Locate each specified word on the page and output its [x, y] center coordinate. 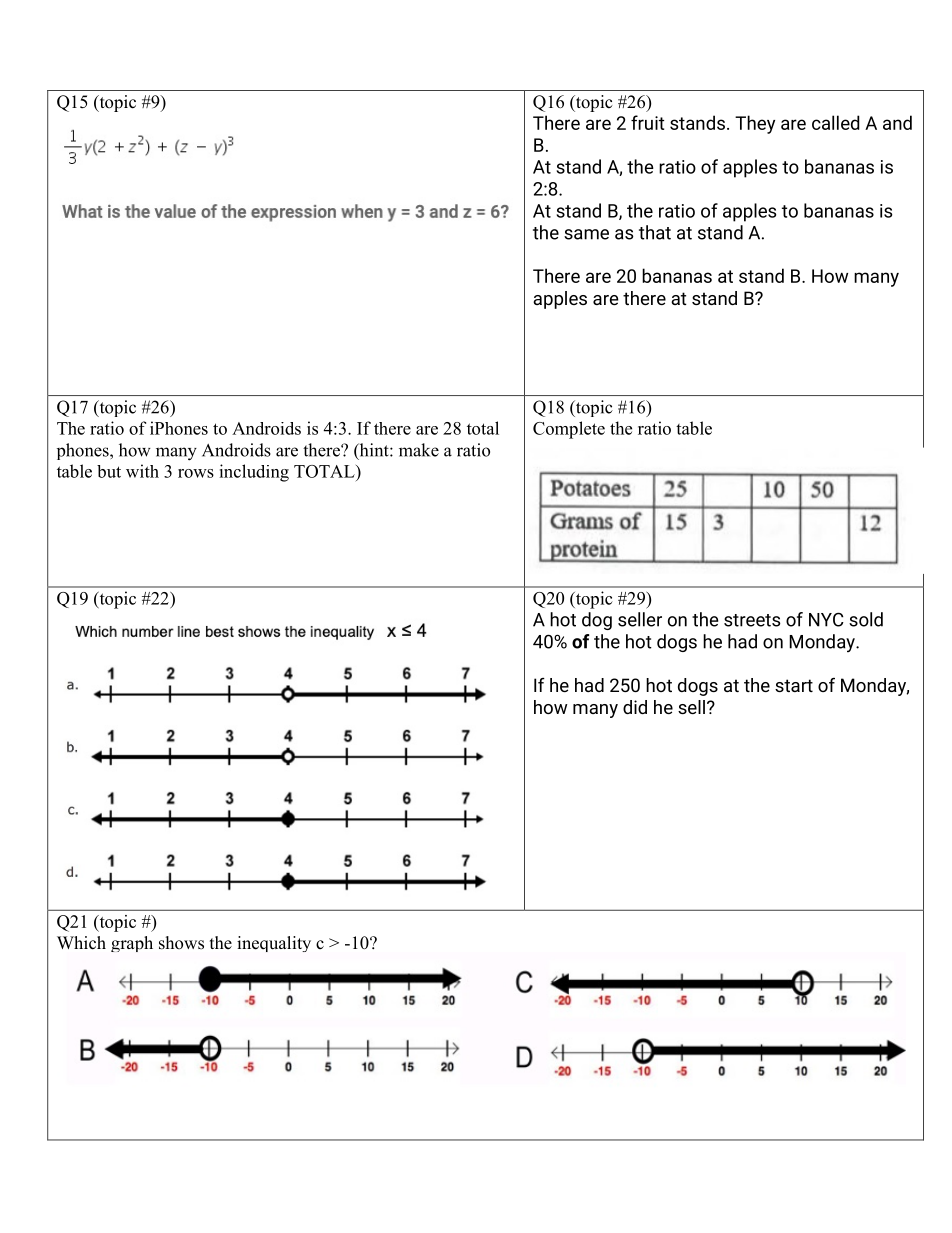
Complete [569, 430]
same [586, 234]
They [755, 124]
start [794, 685]
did [635, 707]
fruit [647, 122]
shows [181, 943]
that [655, 232]
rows [196, 473]
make [419, 450]
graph [132, 944]
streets [752, 620]
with [142, 471]
